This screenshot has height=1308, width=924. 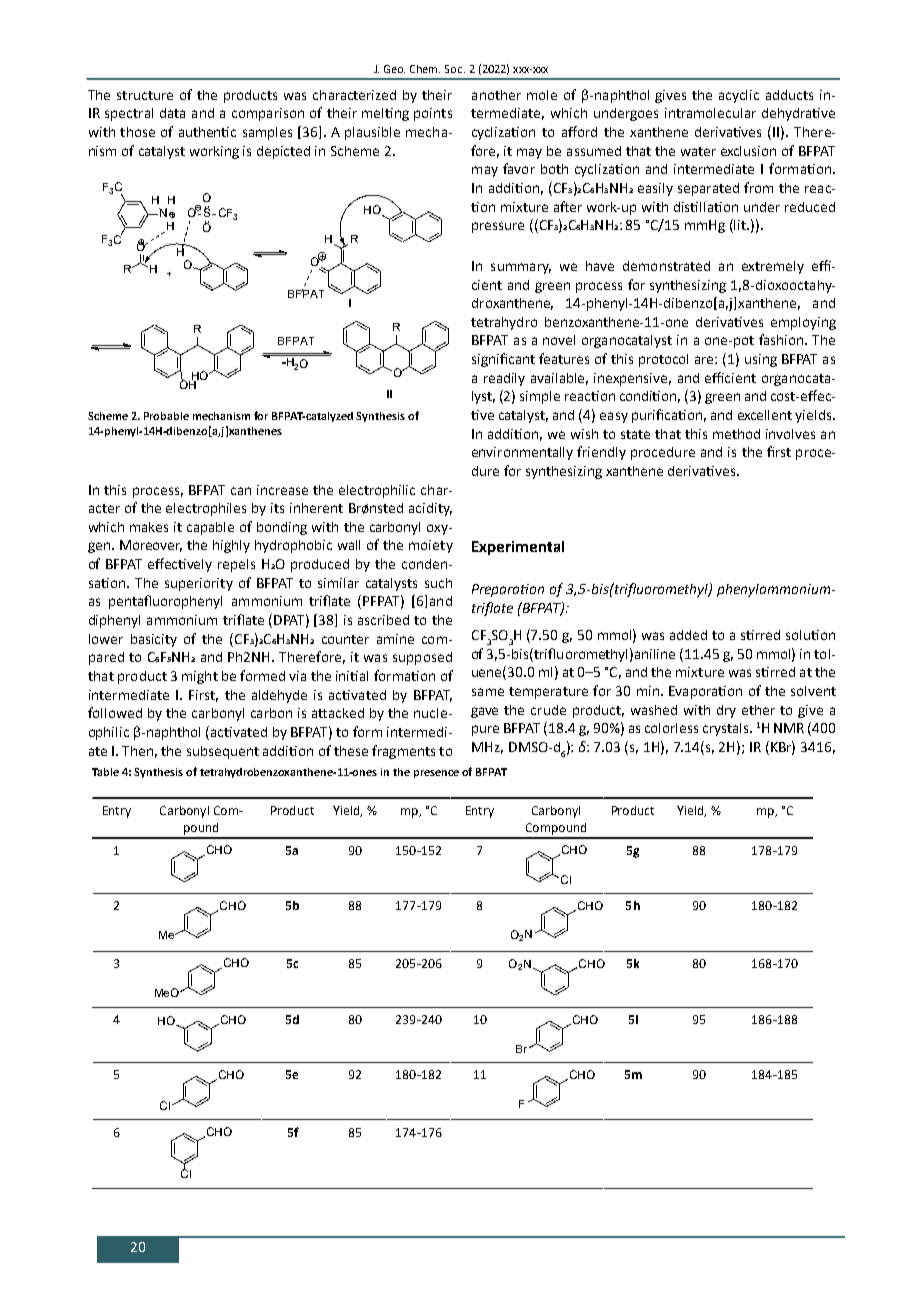 I want to click on structure, so click(x=145, y=95).
